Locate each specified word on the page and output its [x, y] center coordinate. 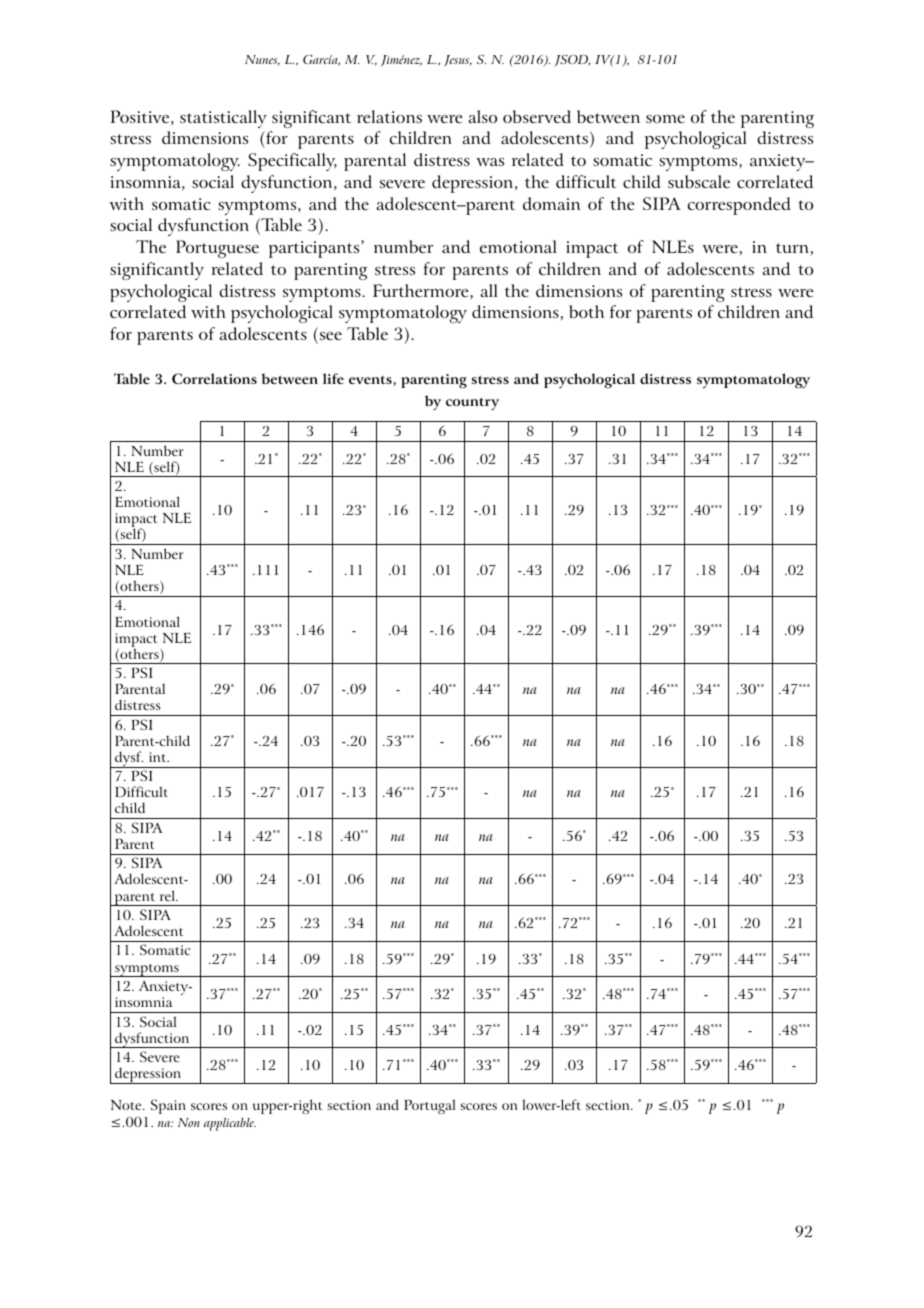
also [482, 116]
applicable [230, 1124]
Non [189, 1122]
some [665, 119]
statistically [223, 119]
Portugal [429, 1106]
